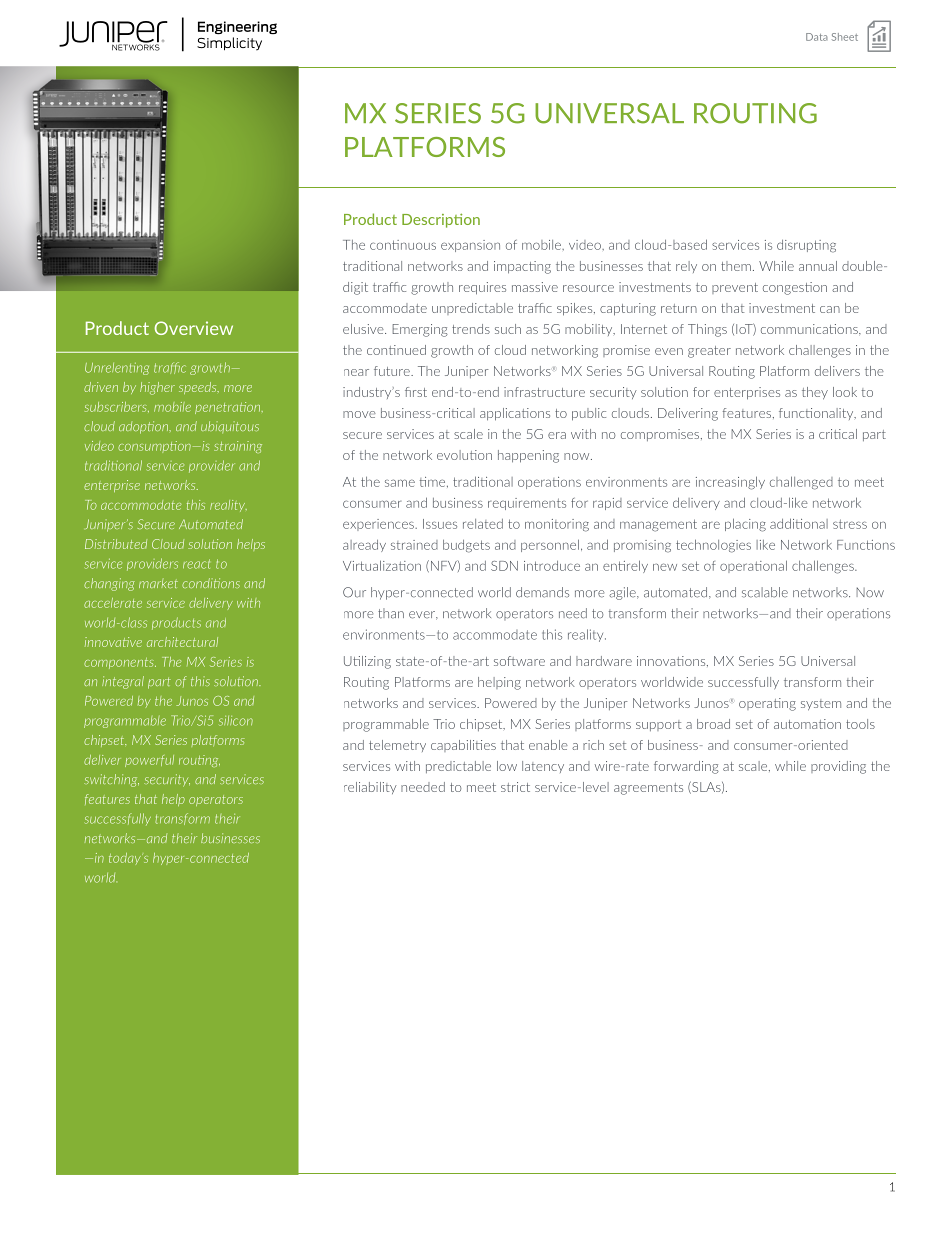  What do you see at coordinates (441, 220) in the screenshot?
I see `Description` at bounding box center [441, 220].
